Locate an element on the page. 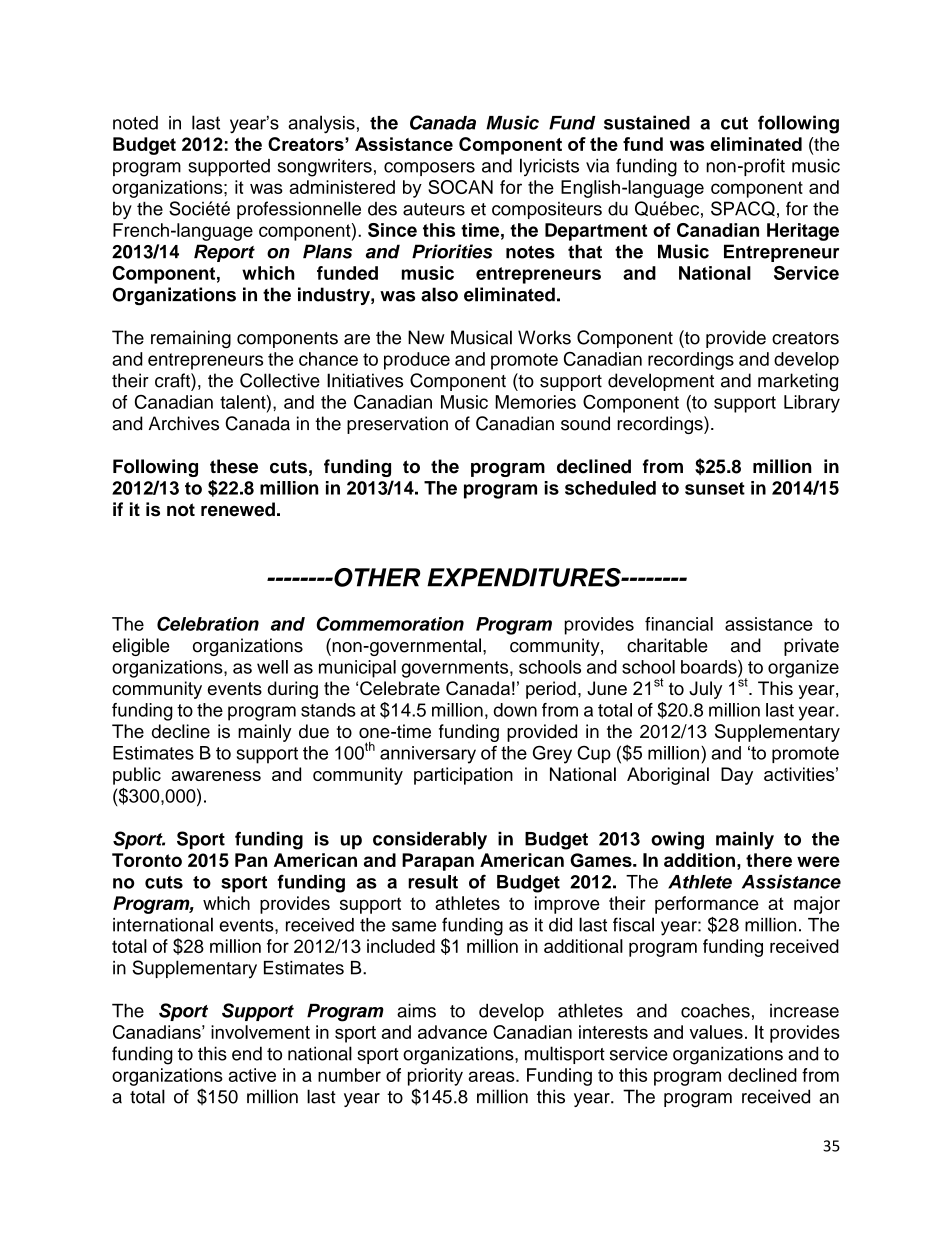  Library is located at coordinates (812, 404).
